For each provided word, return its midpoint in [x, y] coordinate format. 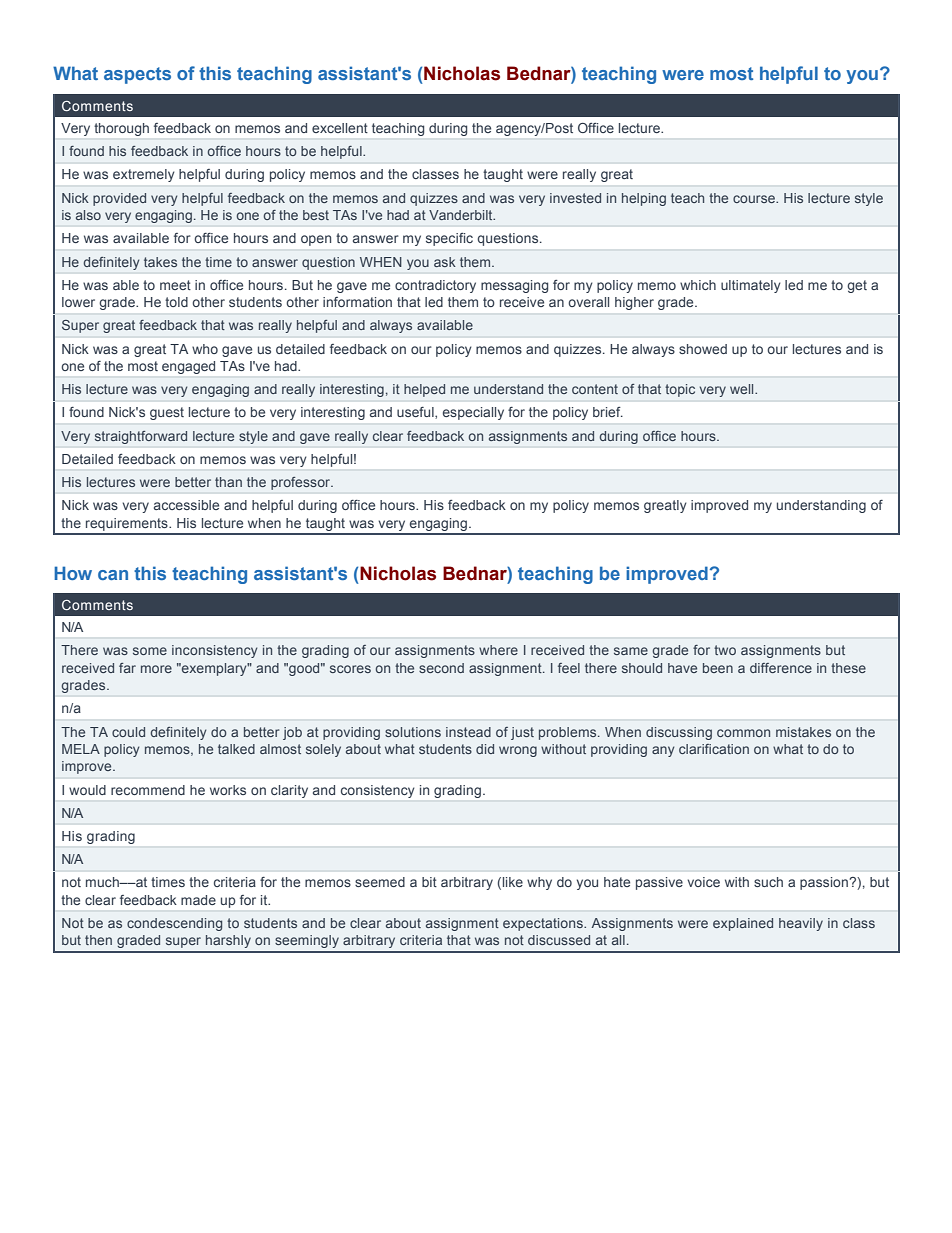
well [743, 389]
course [755, 199]
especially [473, 413]
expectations [544, 924]
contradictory [435, 286]
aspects [137, 75]
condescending [174, 924]
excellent [340, 128]
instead [468, 732]
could [128, 732]
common [743, 733]
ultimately [751, 286]
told [176, 302]
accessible [186, 505]
